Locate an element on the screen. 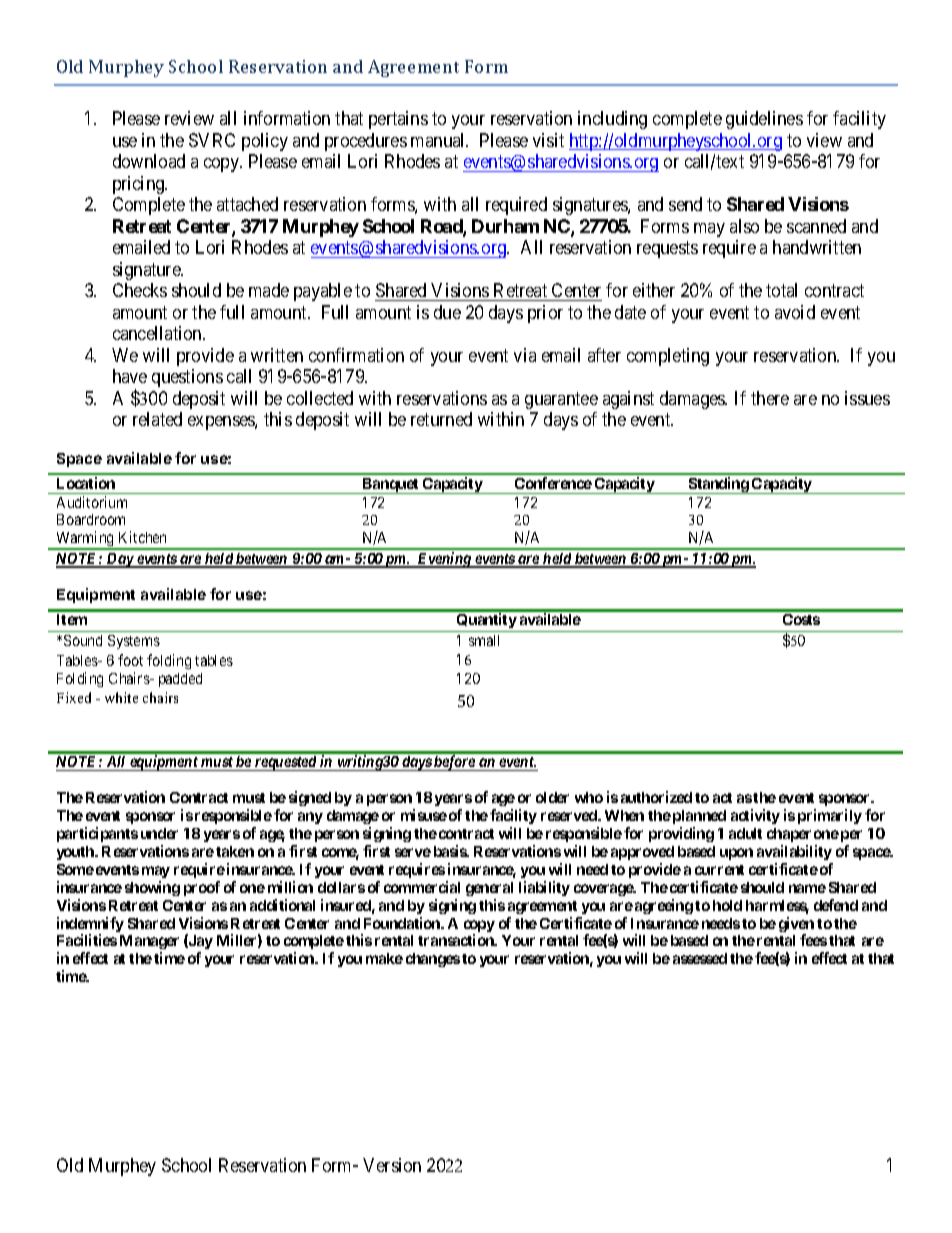 This screenshot has width=952, height=1233. via is located at coordinates (525, 355).
